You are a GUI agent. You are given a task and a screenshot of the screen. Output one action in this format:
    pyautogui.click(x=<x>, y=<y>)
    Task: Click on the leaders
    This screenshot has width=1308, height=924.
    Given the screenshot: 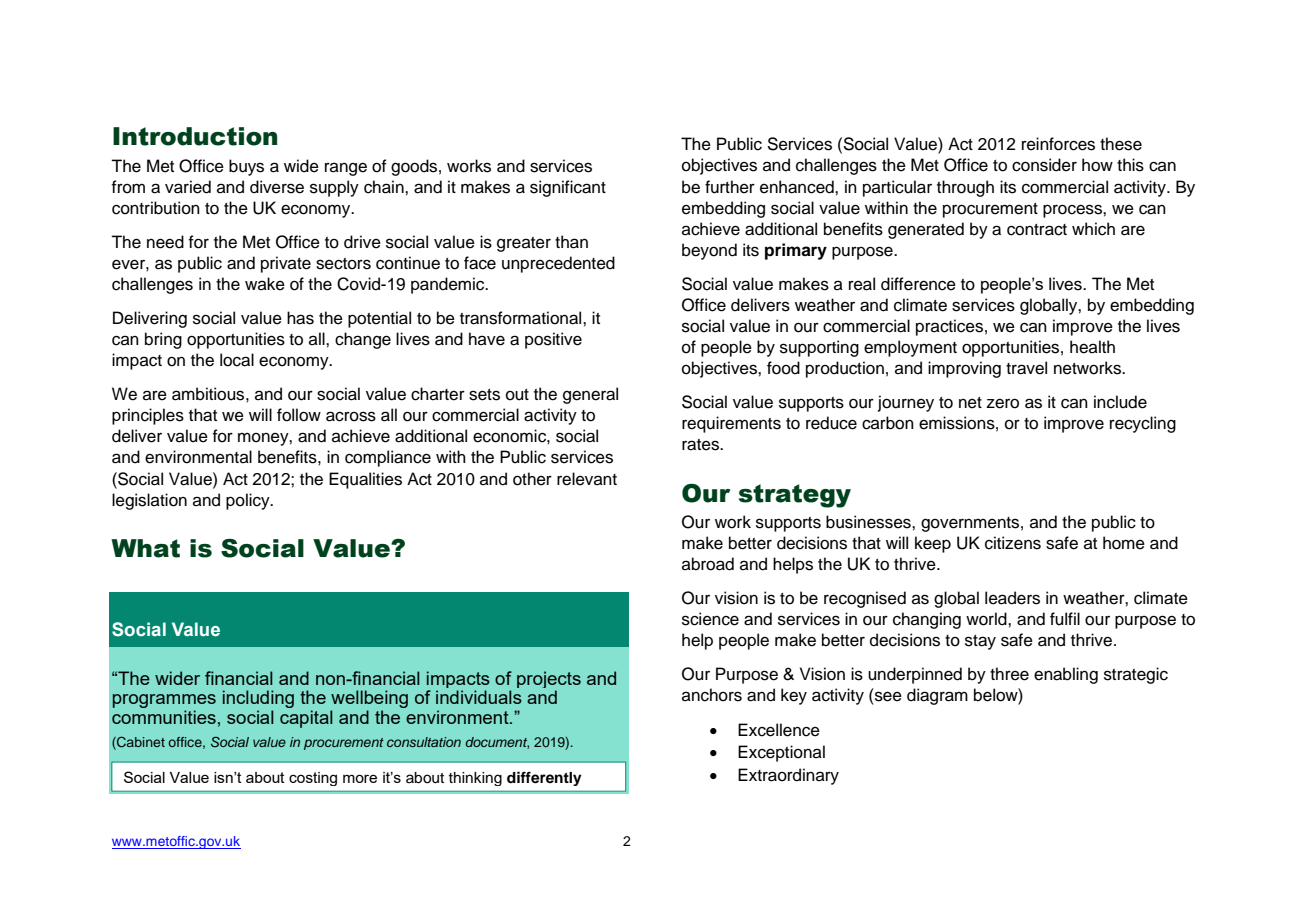 What is the action you would take?
    pyautogui.click(x=1012, y=598)
